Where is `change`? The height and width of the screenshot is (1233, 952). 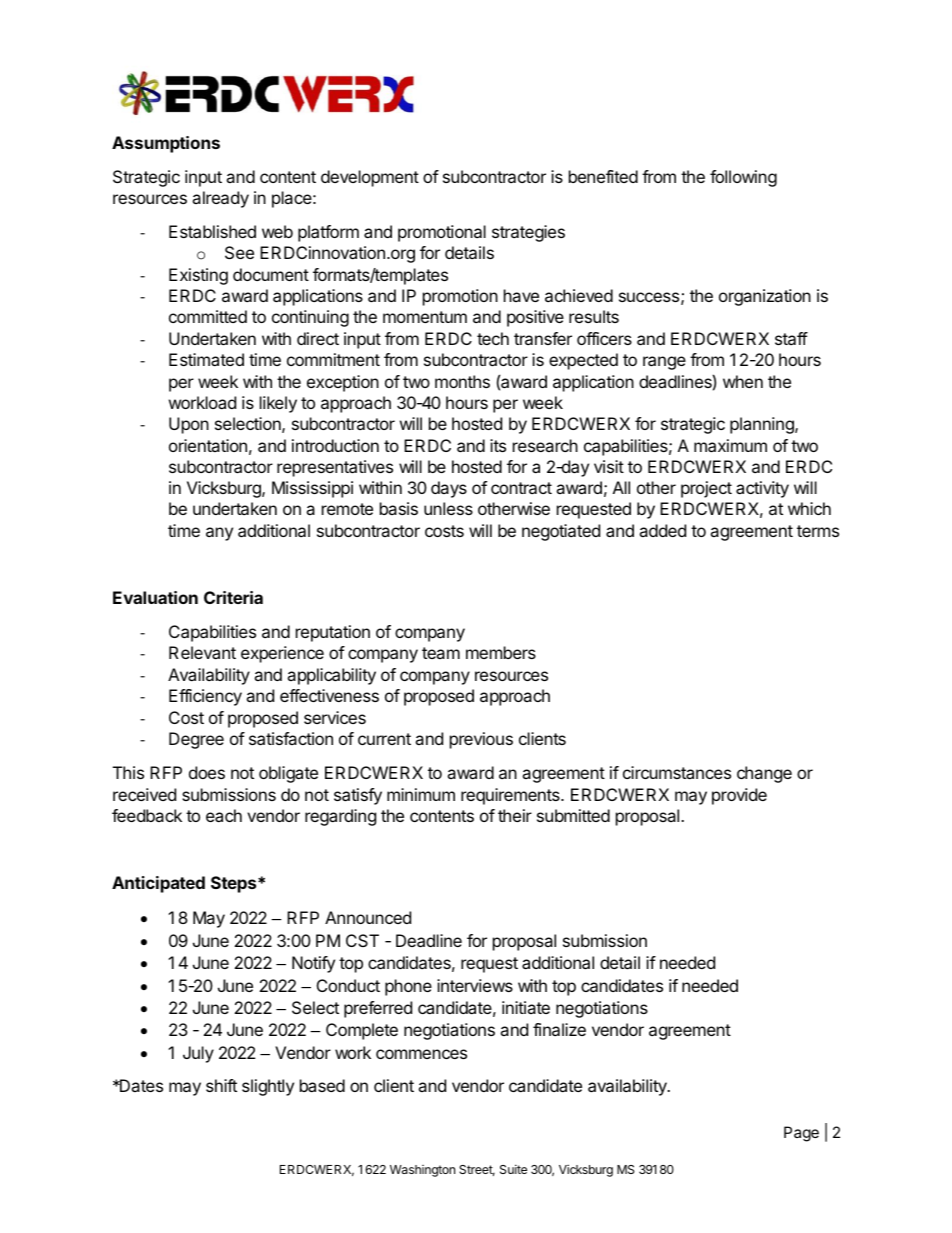 change is located at coordinates (764, 774).
